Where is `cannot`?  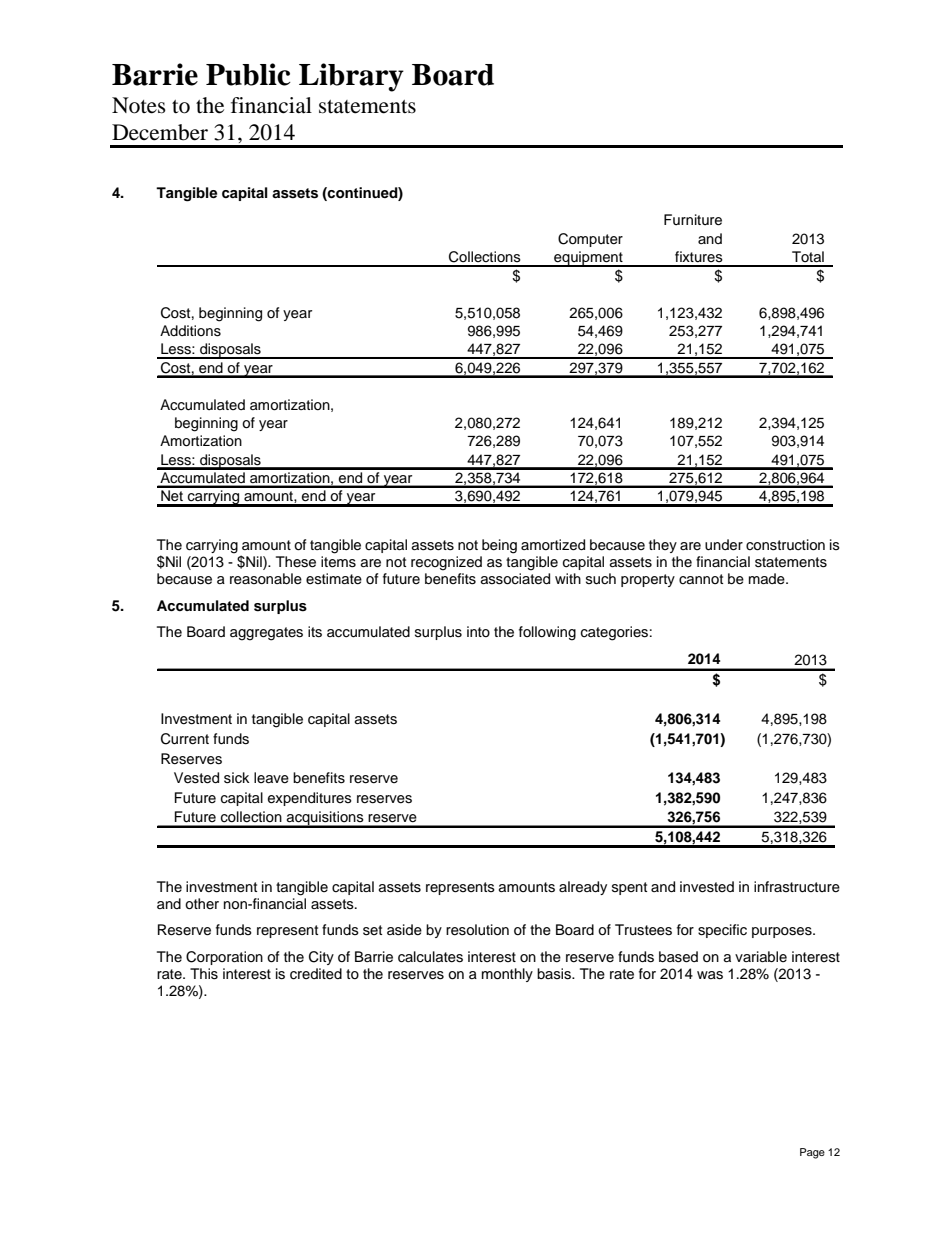 cannot is located at coordinates (701, 579).
